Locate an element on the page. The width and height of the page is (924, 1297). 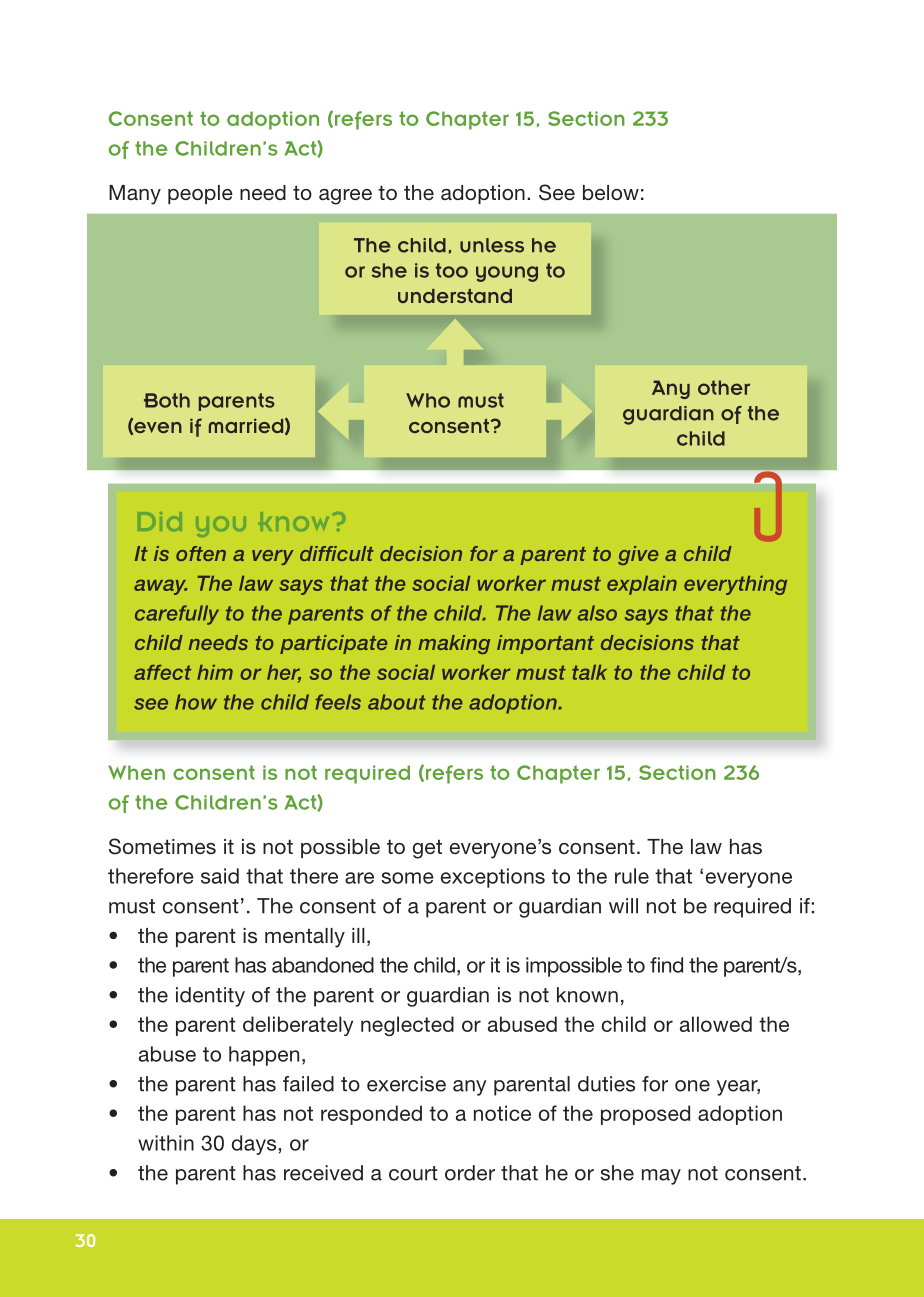
making is located at coordinates (454, 644).
